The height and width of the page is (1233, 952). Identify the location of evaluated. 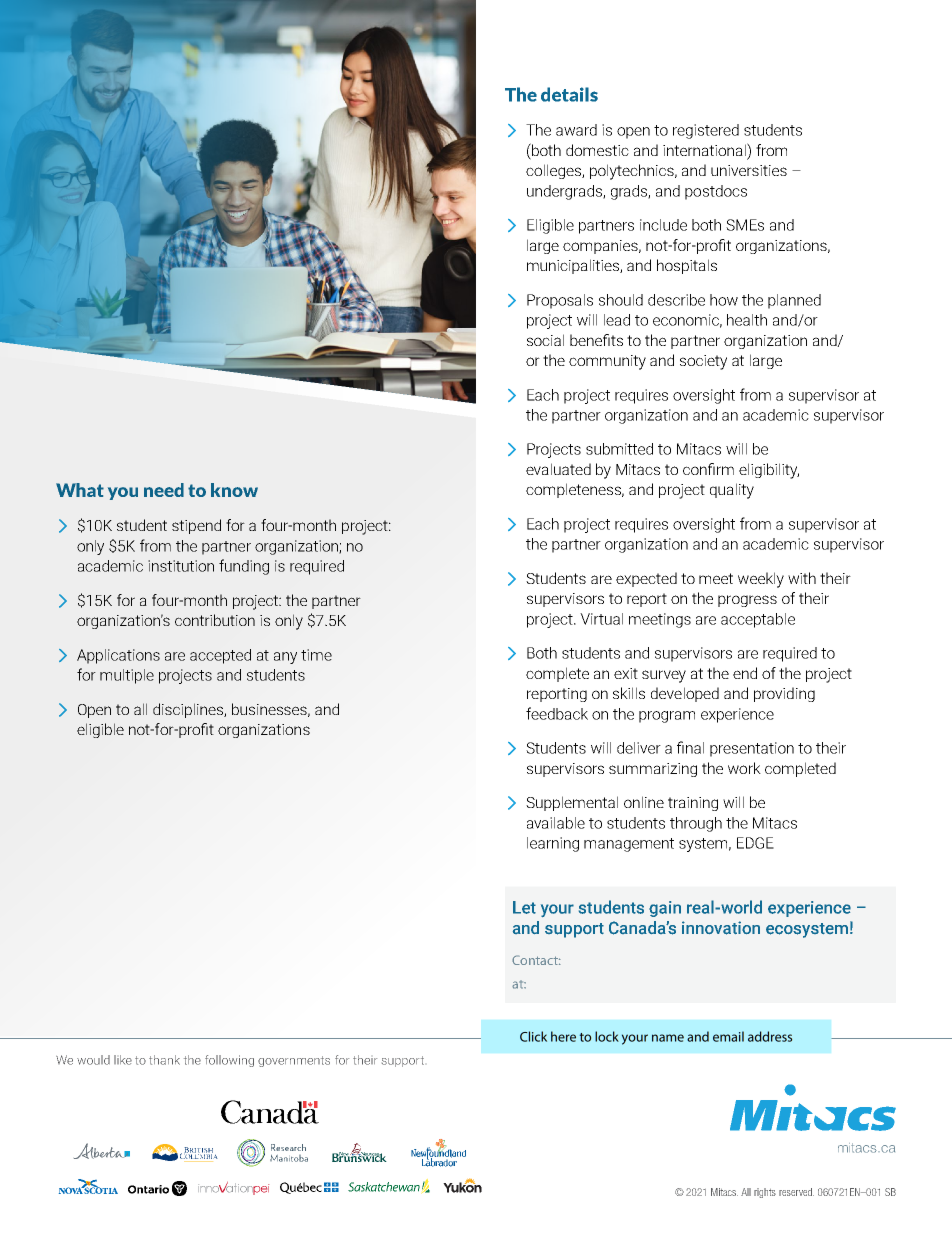
(558, 469).
